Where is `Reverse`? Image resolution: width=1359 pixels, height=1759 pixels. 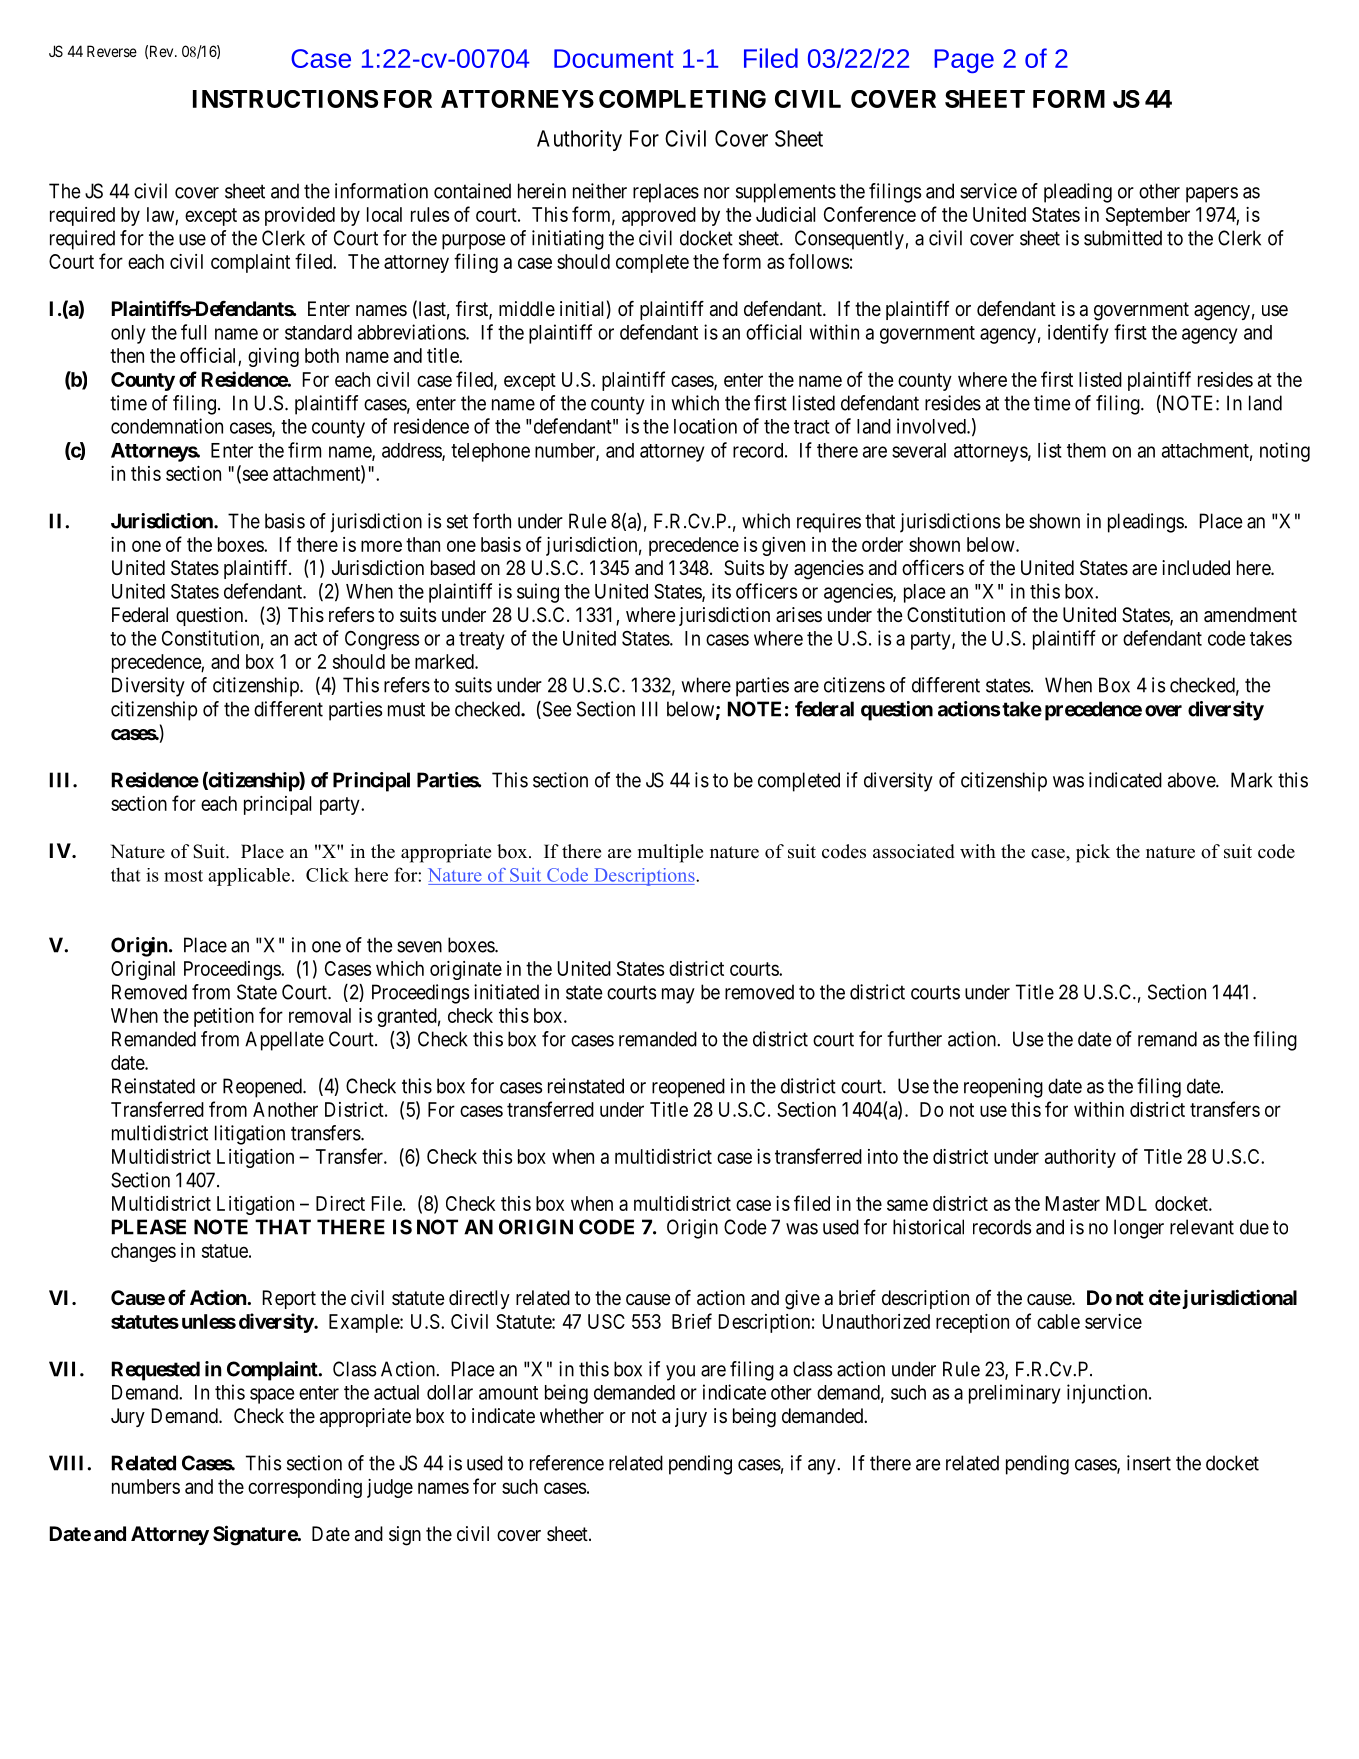 Reverse is located at coordinates (112, 51).
